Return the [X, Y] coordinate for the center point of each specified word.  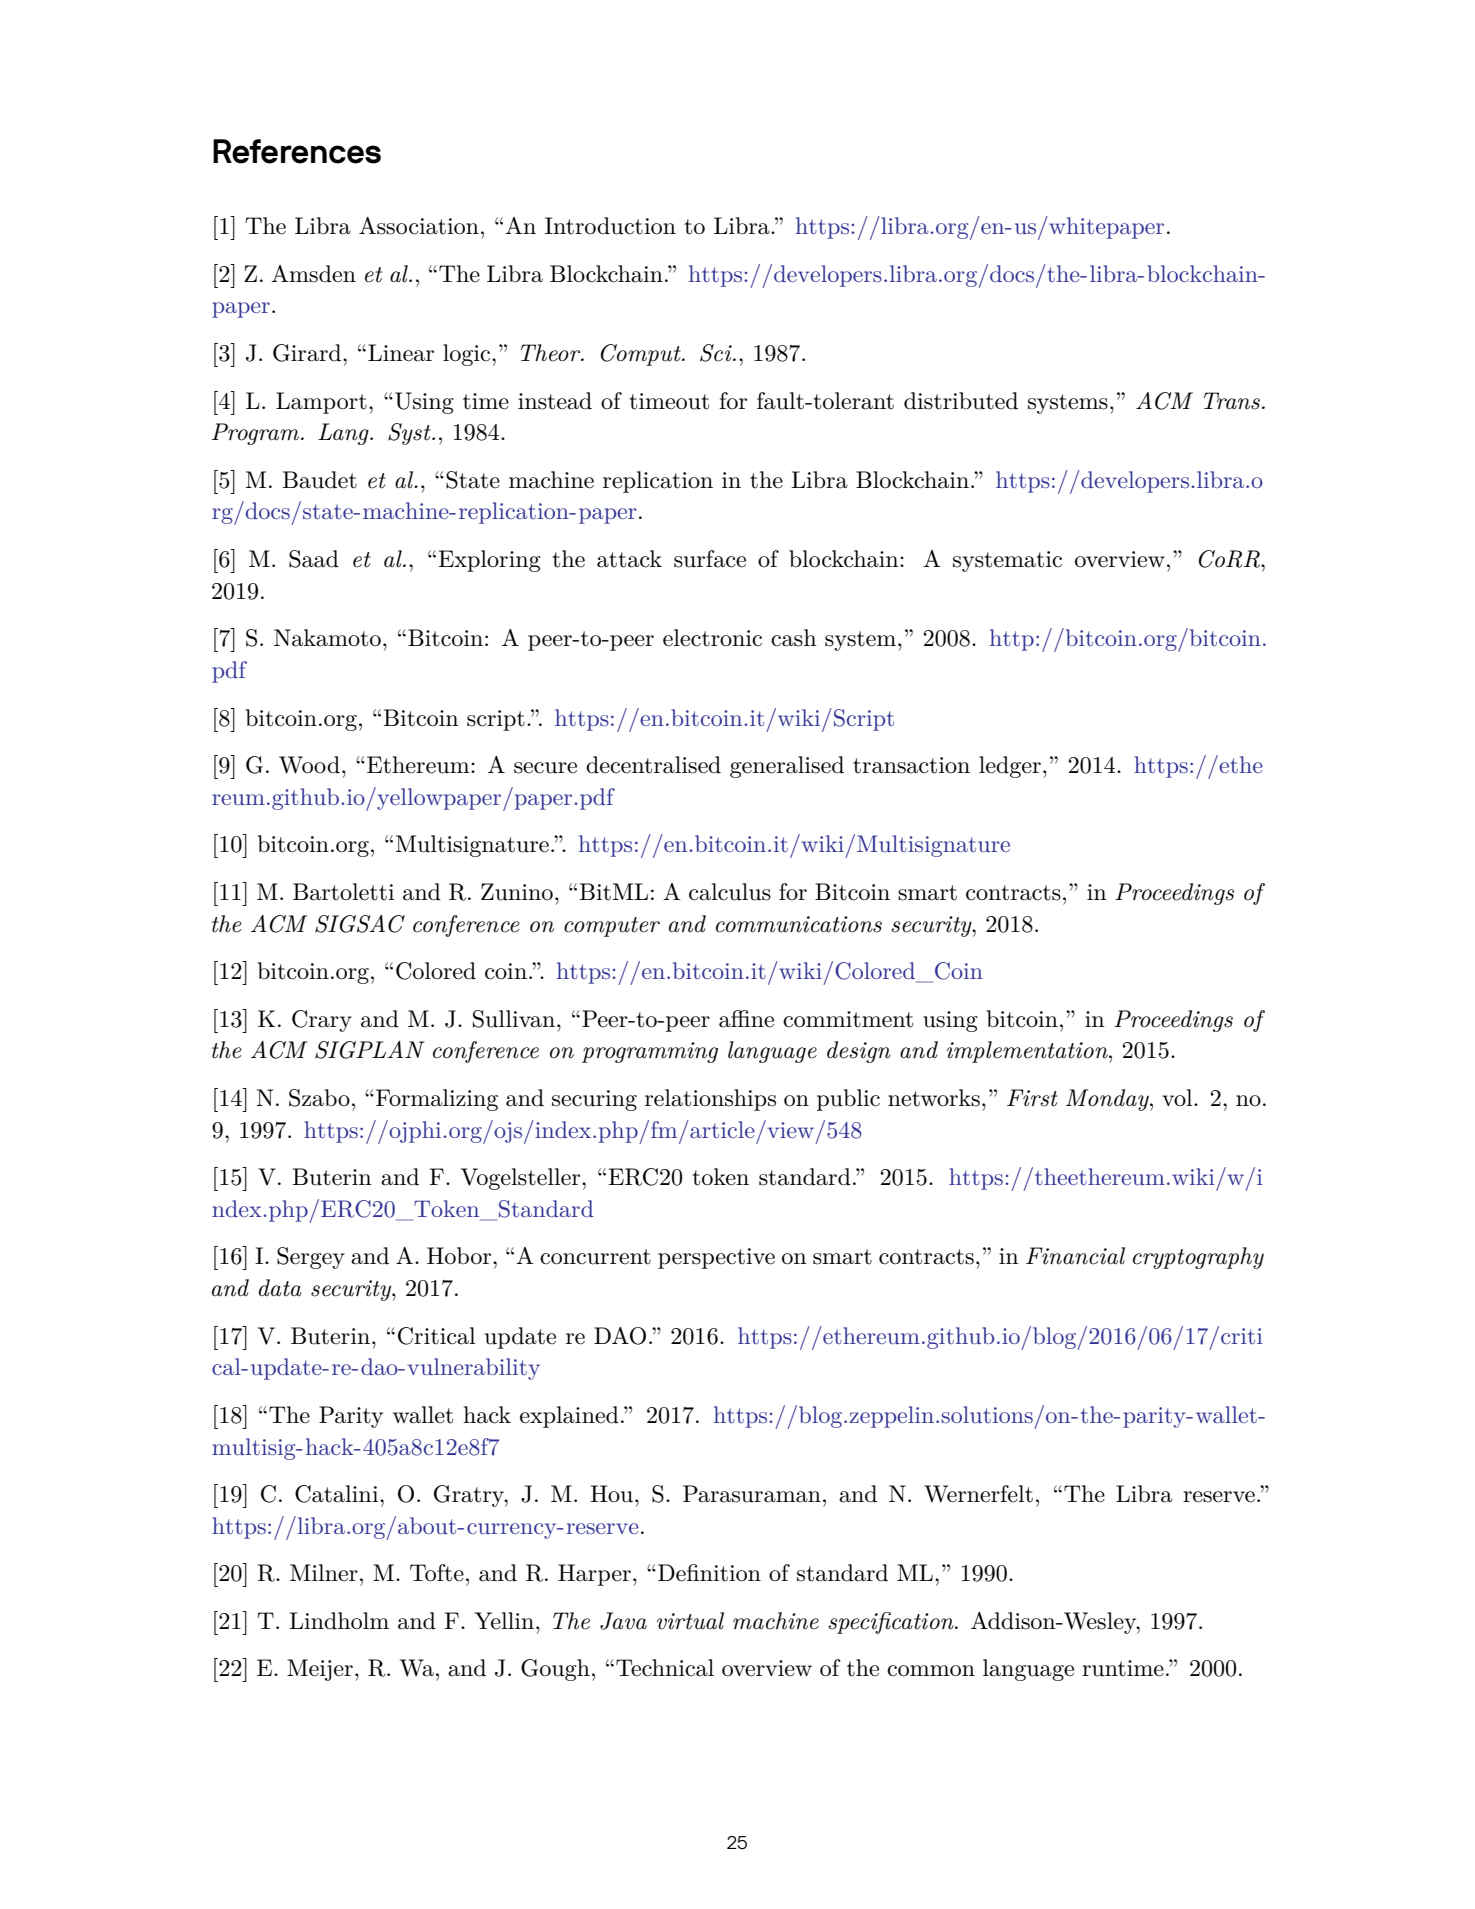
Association [419, 226]
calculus [730, 892]
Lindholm [339, 1621]
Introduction [610, 226]
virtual [690, 1621]
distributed [961, 401]
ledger [1010, 767]
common [931, 1671]
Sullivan [514, 1019]
